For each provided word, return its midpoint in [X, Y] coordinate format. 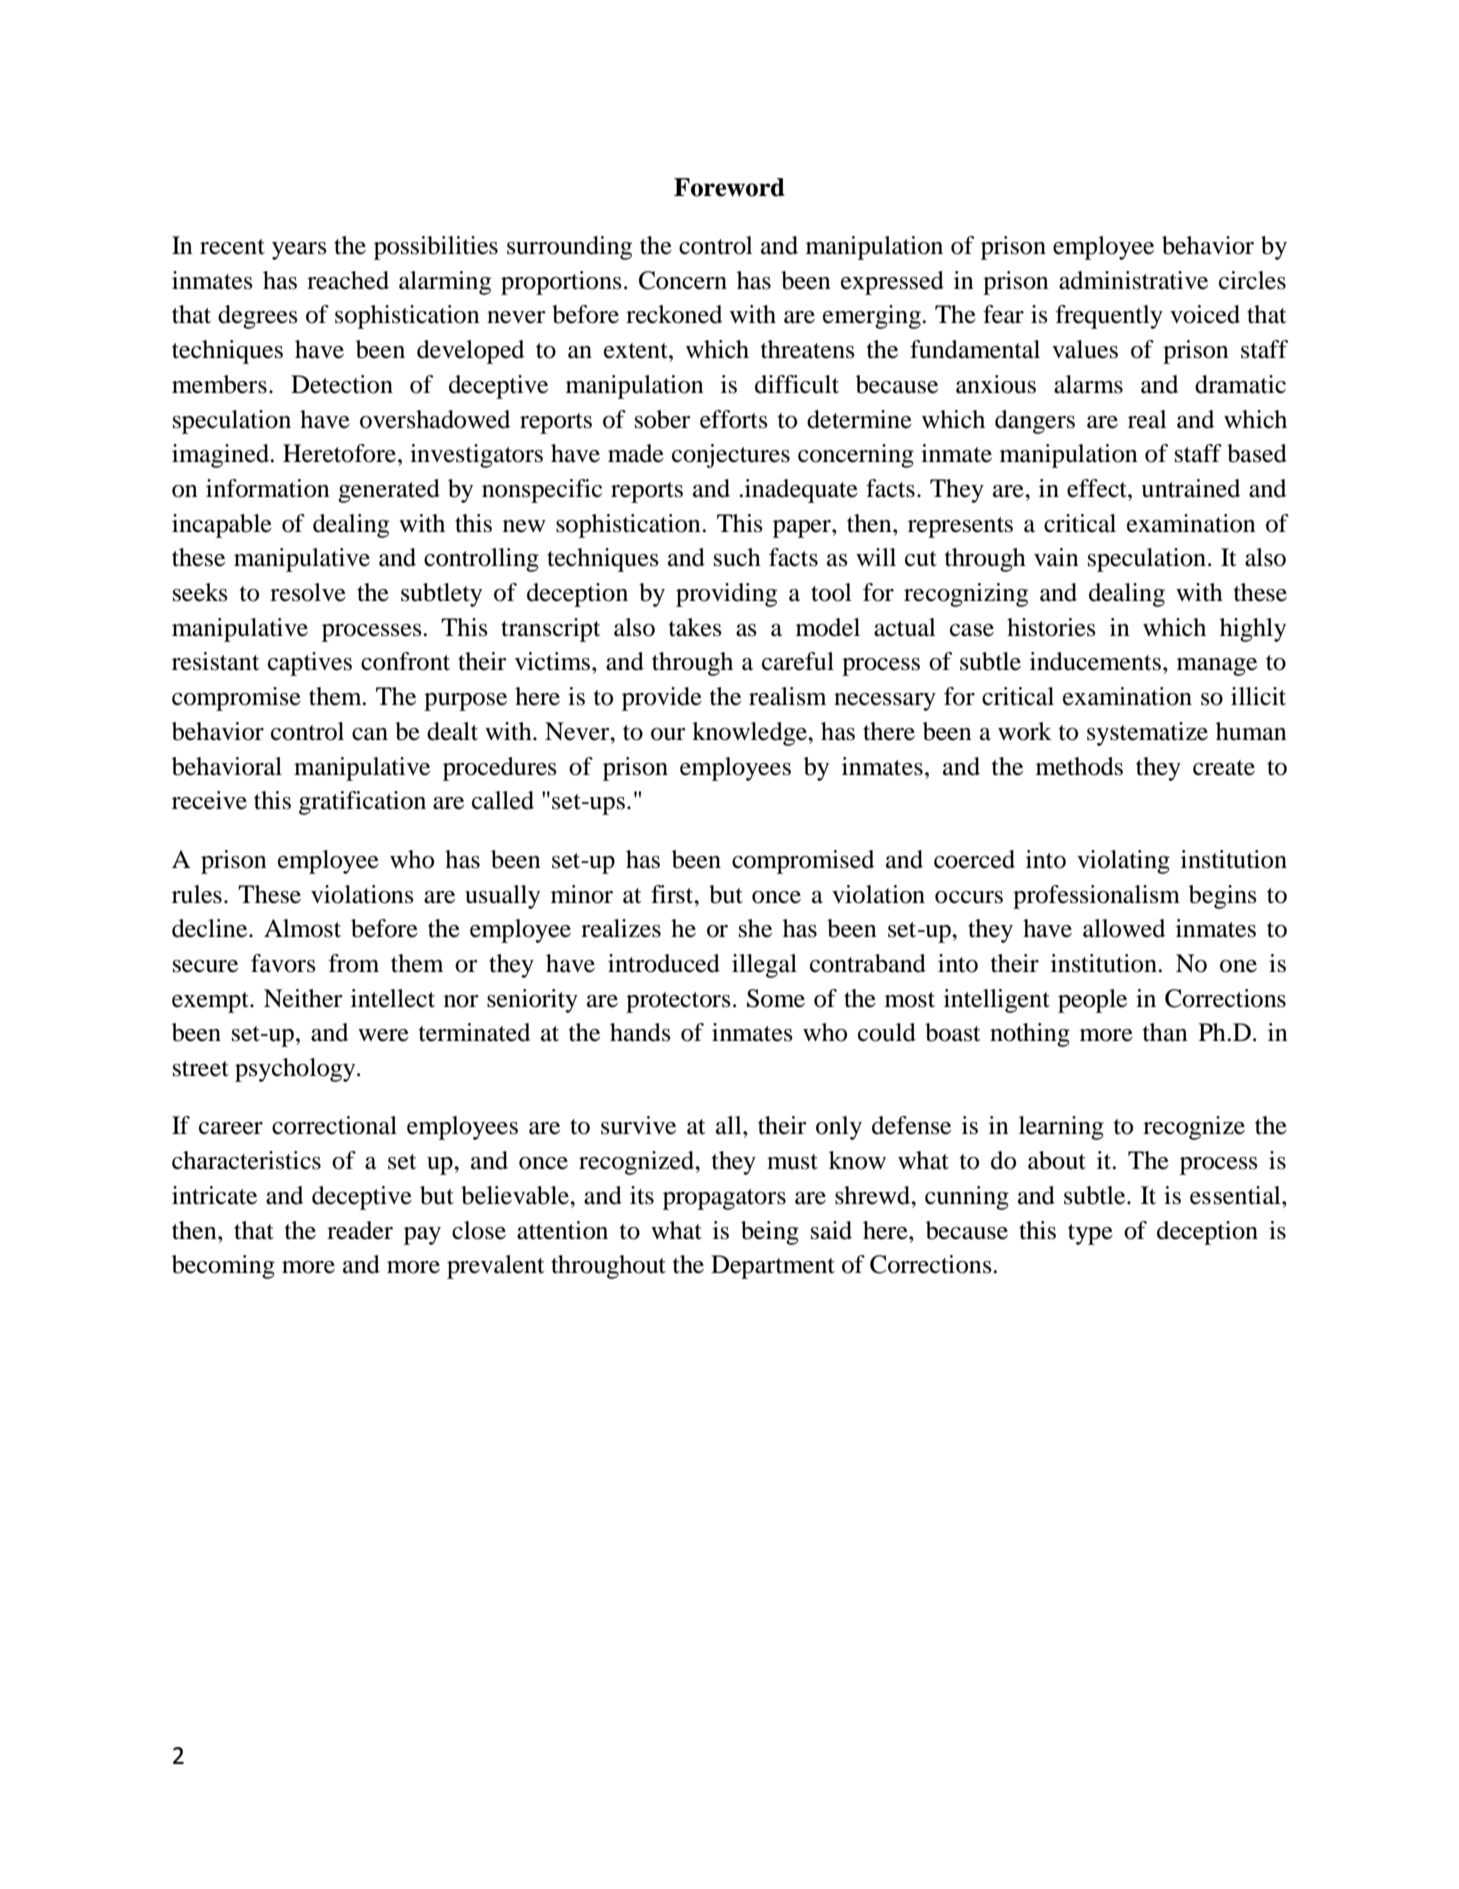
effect [1098, 488]
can [370, 734]
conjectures [731, 456]
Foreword [729, 187]
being [770, 1233]
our [668, 734]
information [268, 488]
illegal [764, 966]
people [1092, 1001]
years [299, 251]
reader [360, 1230]
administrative [1133, 280]
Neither [303, 998]
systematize [1147, 734]
